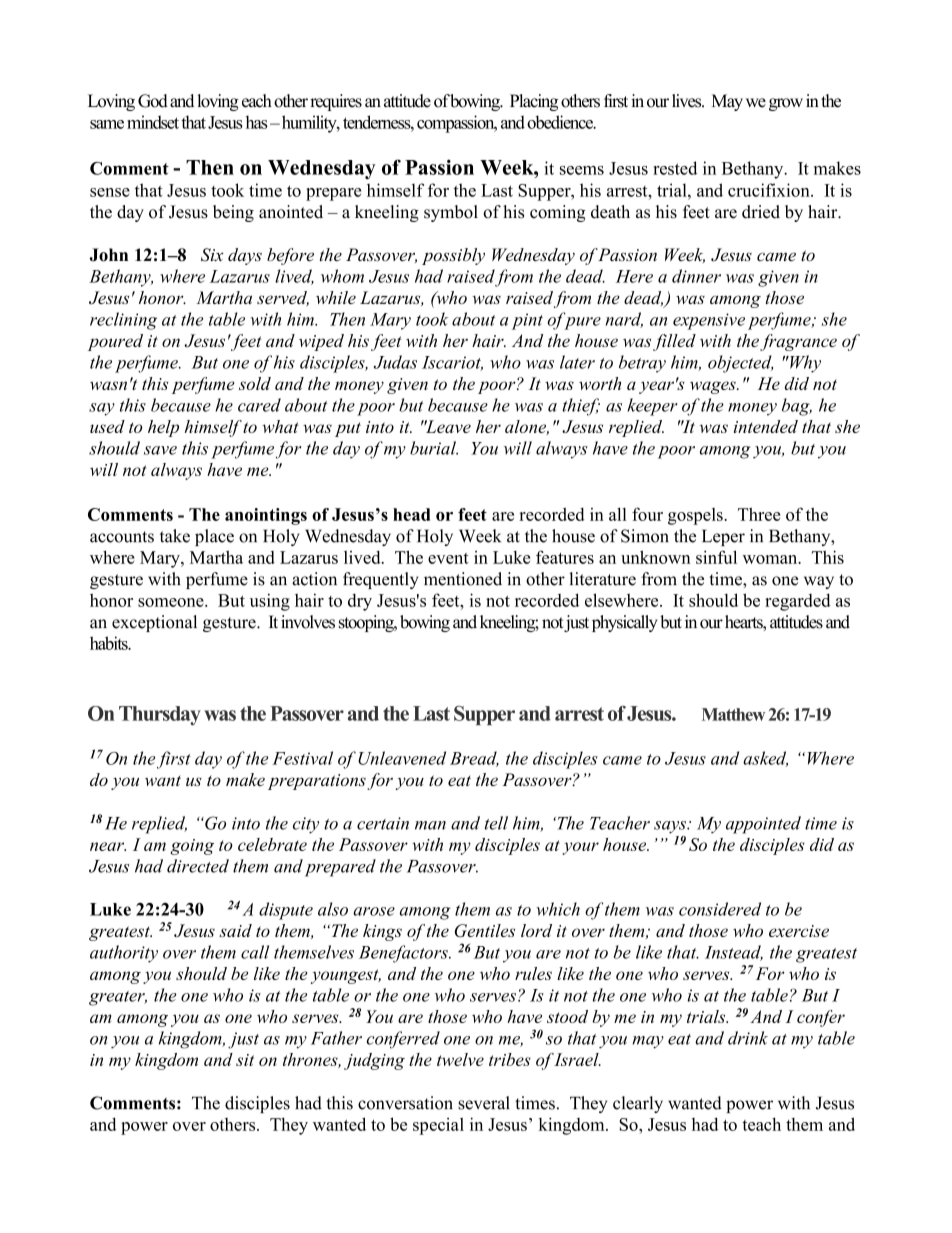 This screenshot has width=952, height=1233. I want to click on lives, so click(688, 101).
